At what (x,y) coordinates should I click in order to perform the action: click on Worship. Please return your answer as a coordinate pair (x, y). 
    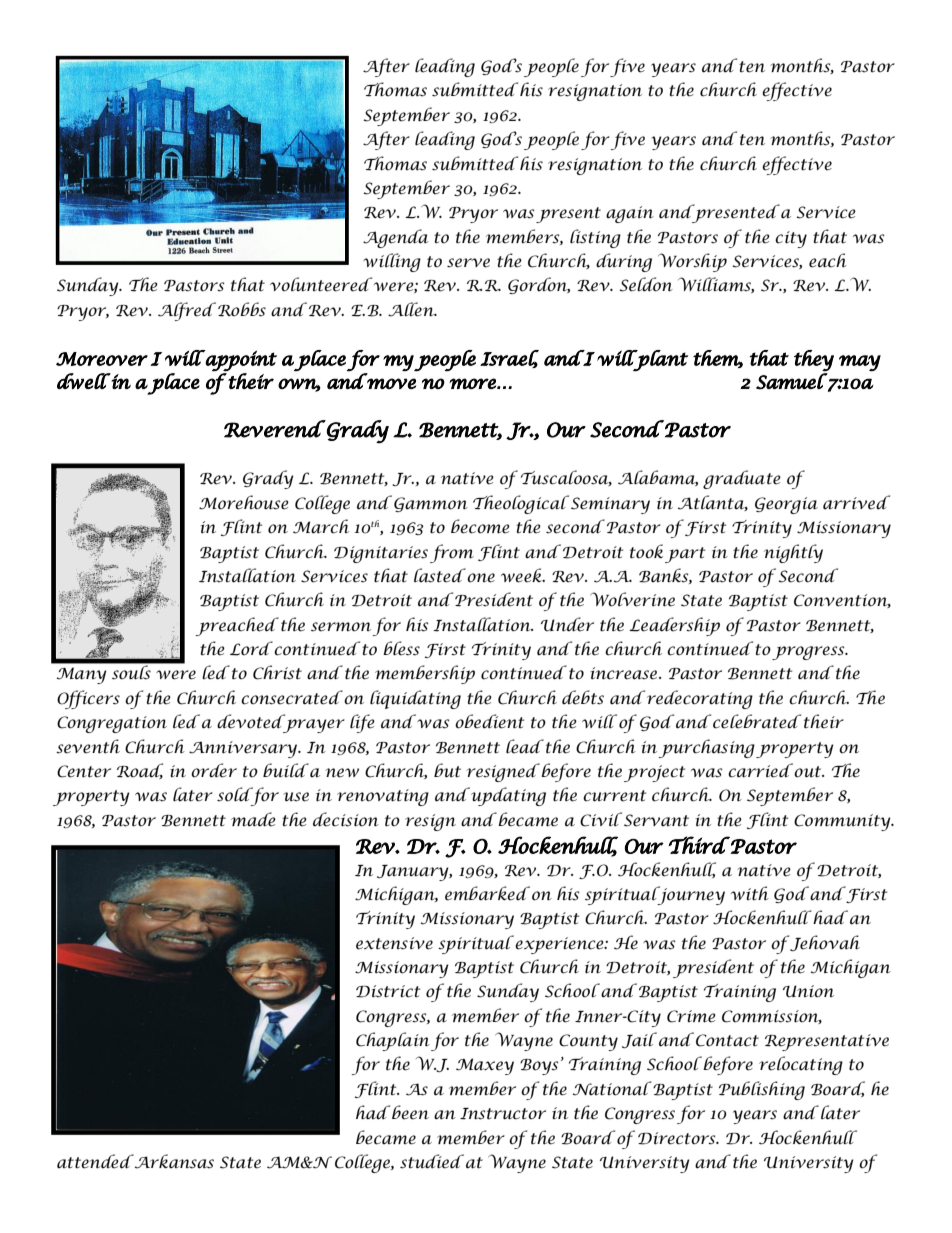
    Looking at the image, I should click on (692, 262).
